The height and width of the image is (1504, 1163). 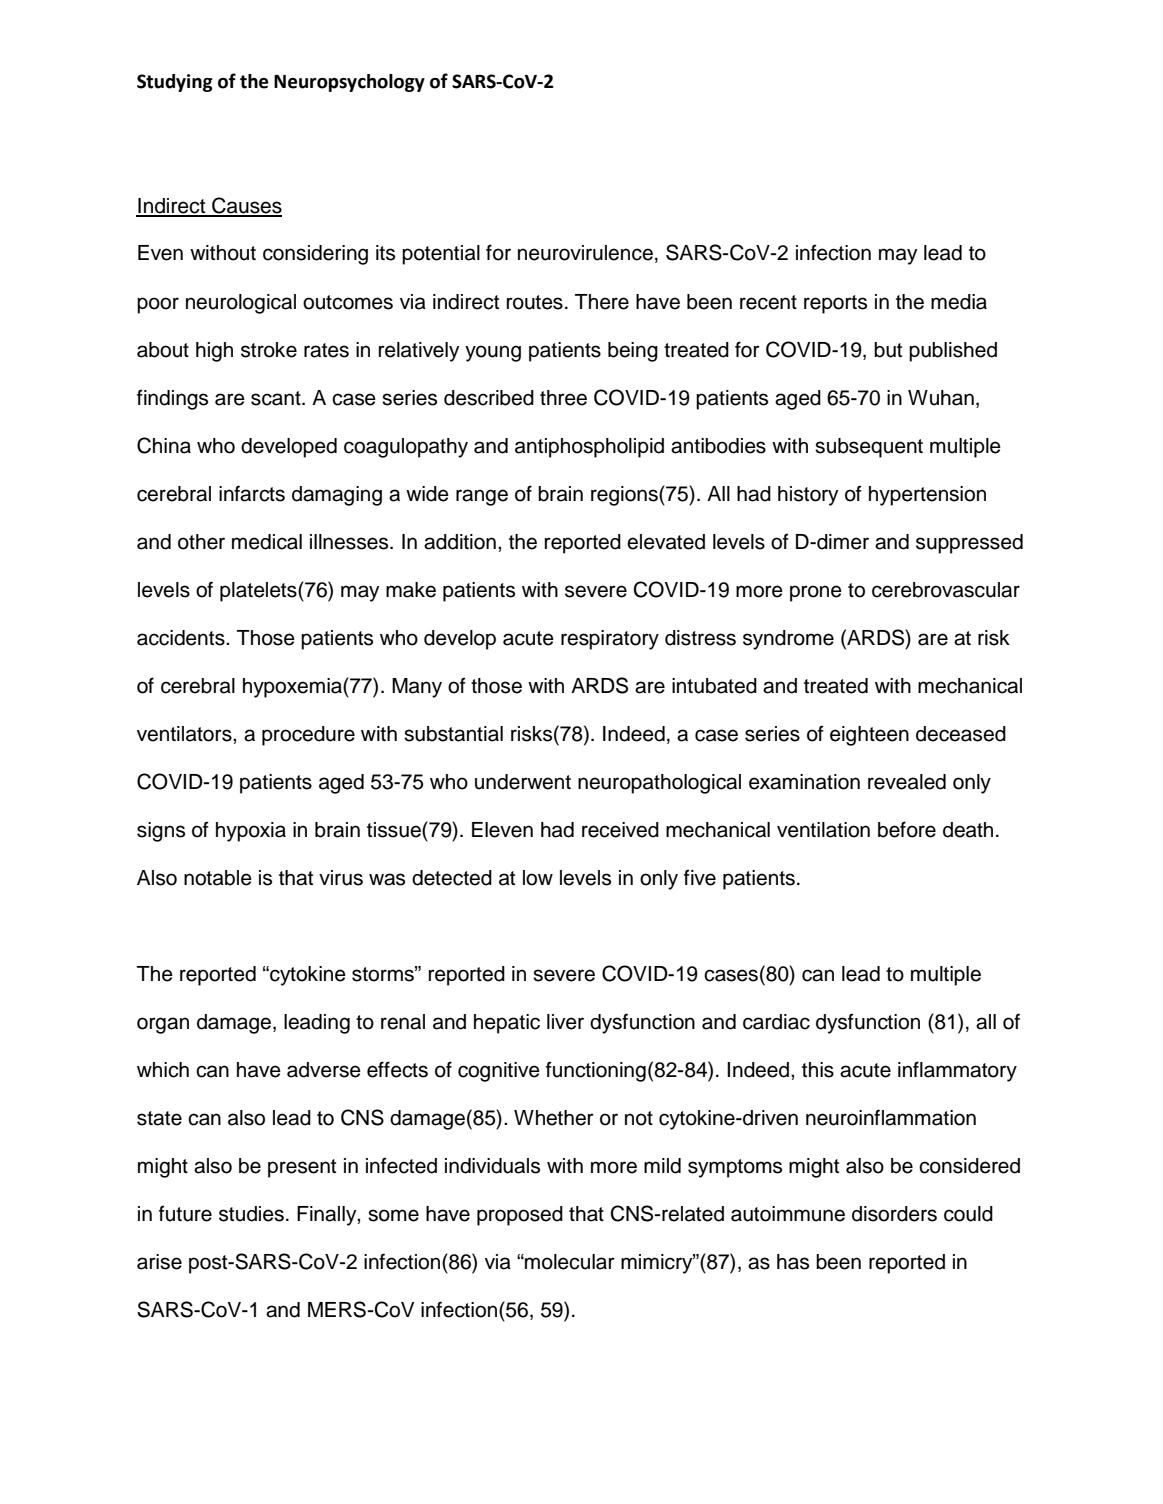 I want to click on reports, so click(x=835, y=304).
